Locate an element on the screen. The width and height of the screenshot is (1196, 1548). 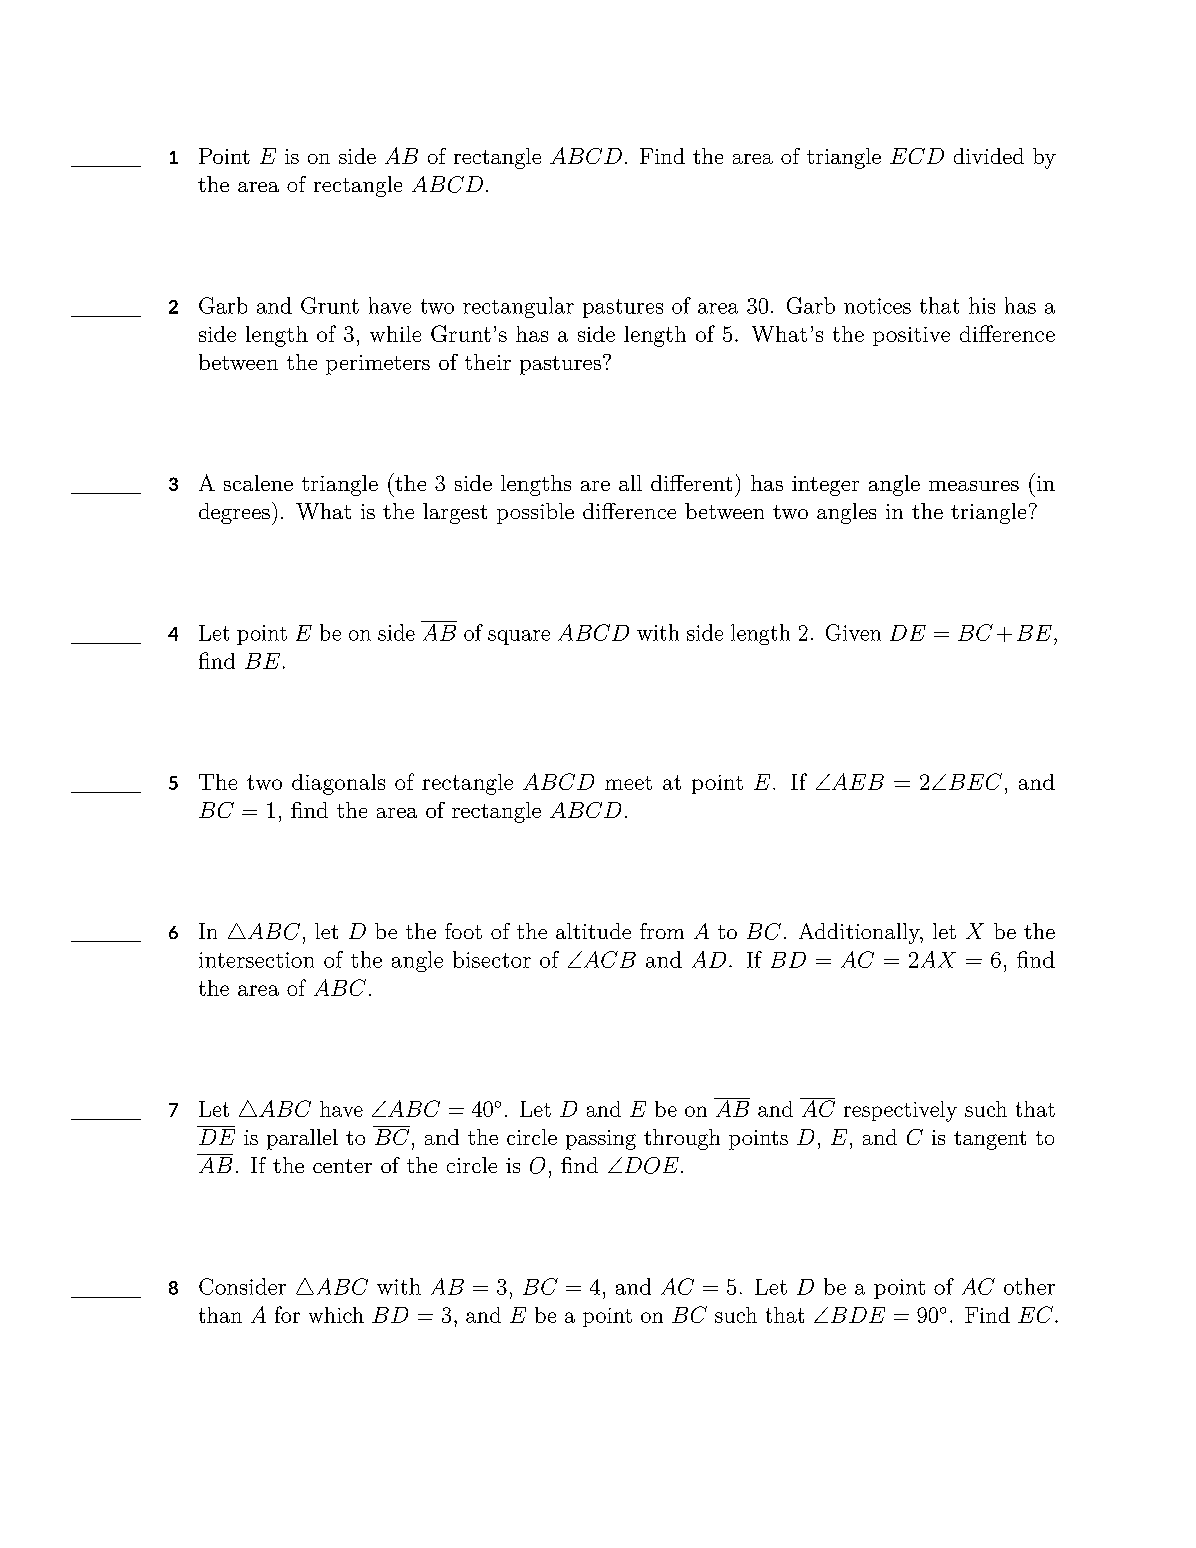
ECD is located at coordinates (917, 156).
